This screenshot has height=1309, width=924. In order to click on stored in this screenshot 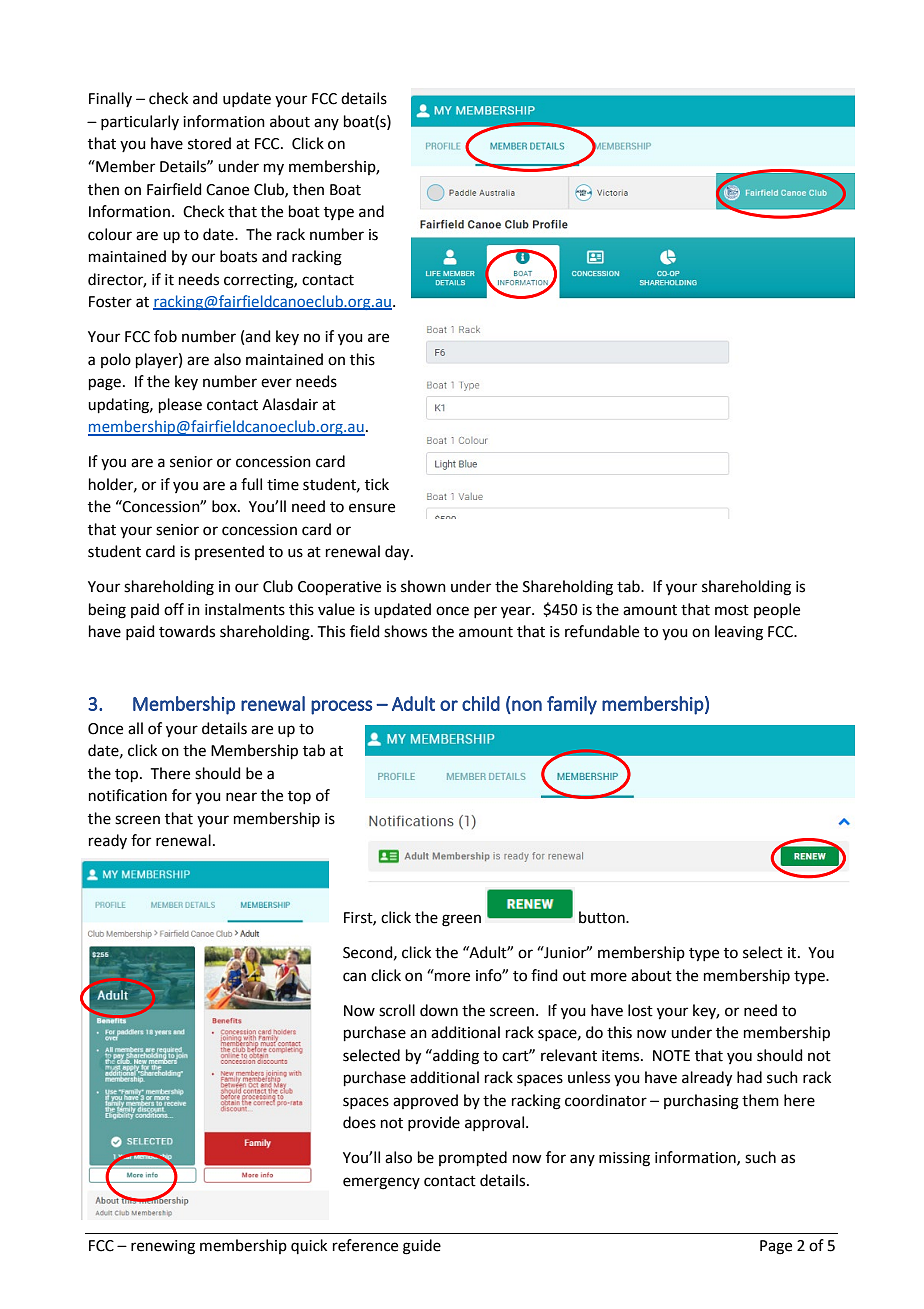, I will do `click(209, 143)`.
